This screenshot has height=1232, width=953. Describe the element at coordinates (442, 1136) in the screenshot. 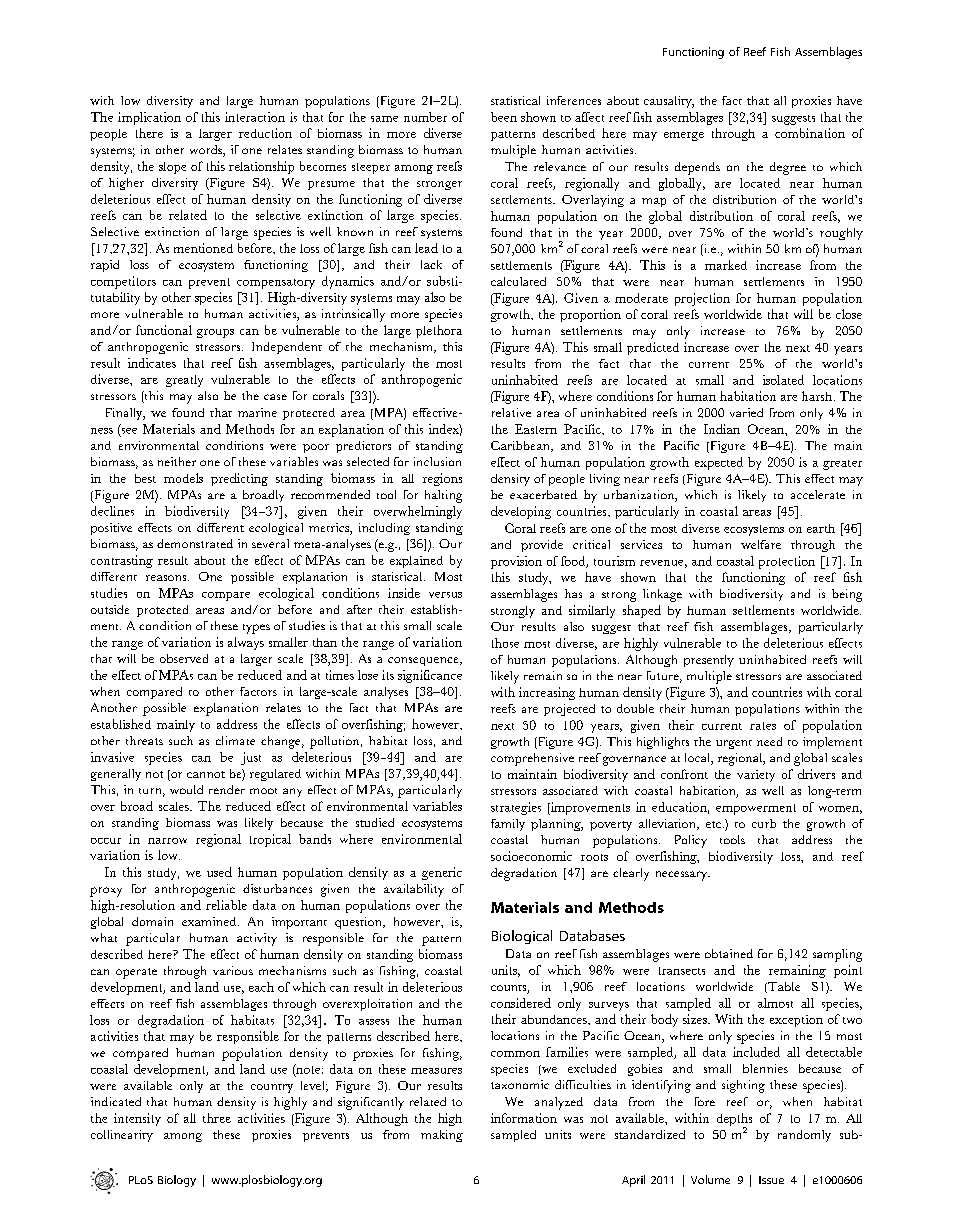

I see `making` at that location.
